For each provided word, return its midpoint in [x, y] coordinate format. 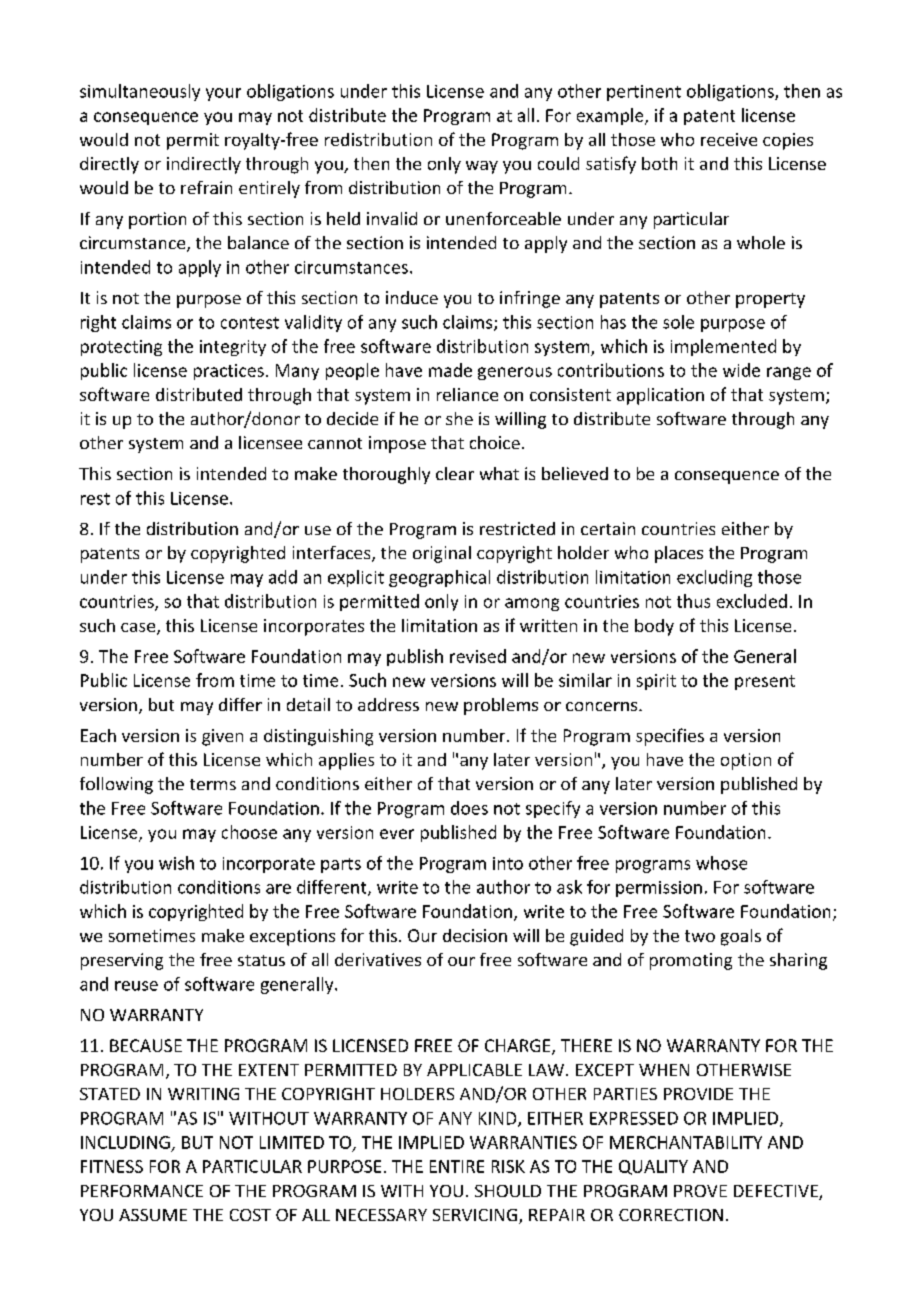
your [223, 94]
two [700, 936]
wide [741, 370]
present [765, 682]
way [482, 167]
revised [478, 656]
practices [229, 372]
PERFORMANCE [142, 1191]
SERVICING [475, 1215]
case [139, 629]
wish [176, 863]
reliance [467, 394]
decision [475, 935]
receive [729, 139]
